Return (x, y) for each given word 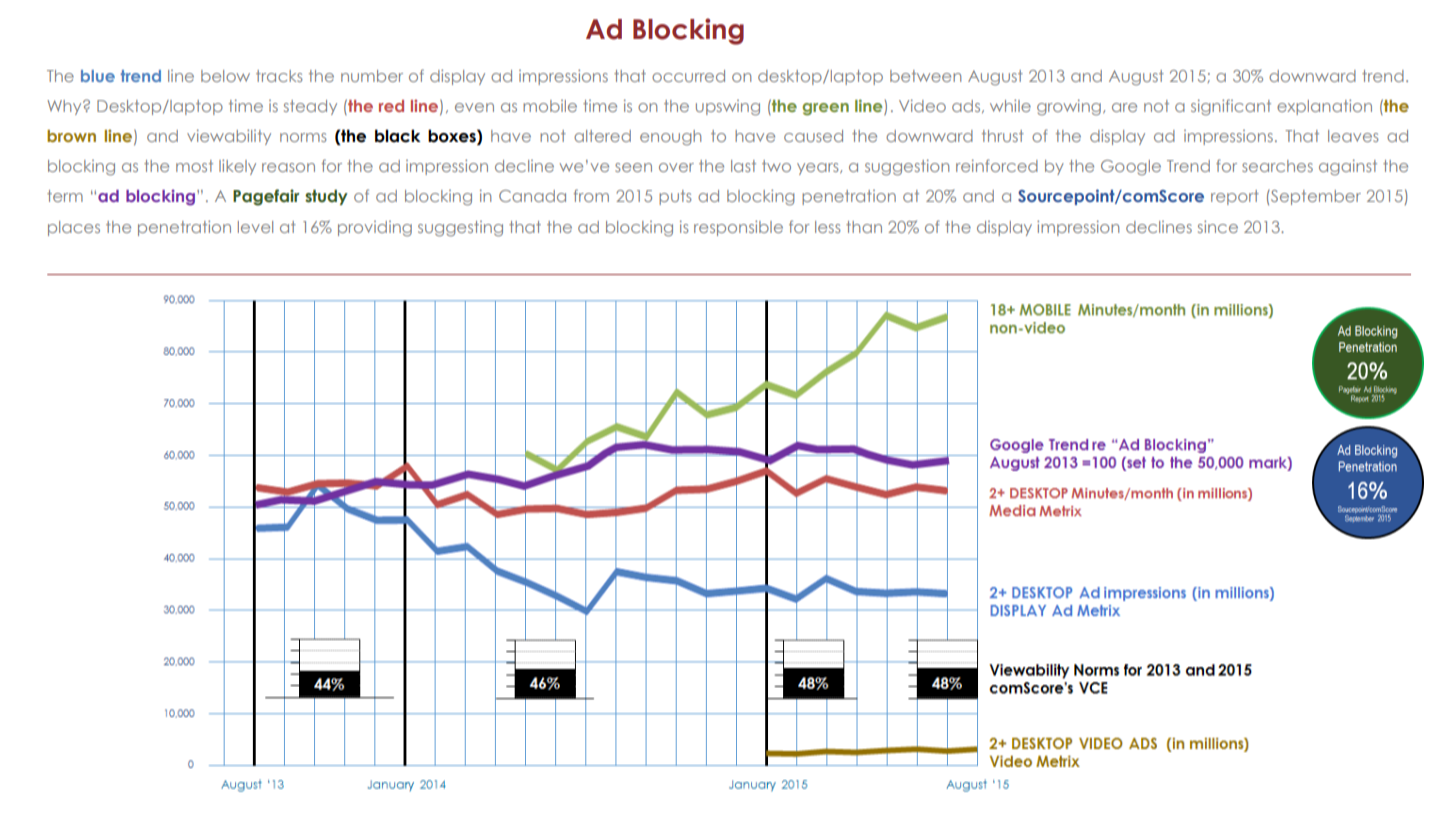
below (225, 76)
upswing (728, 108)
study (326, 197)
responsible (738, 228)
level (255, 227)
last (743, 166)
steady (310, 107)
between (925, 76)
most (194, 166)
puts (675, 197)
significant (1231, 107)
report (1235, 197)
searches (1277, 166)
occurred (688, 76)
